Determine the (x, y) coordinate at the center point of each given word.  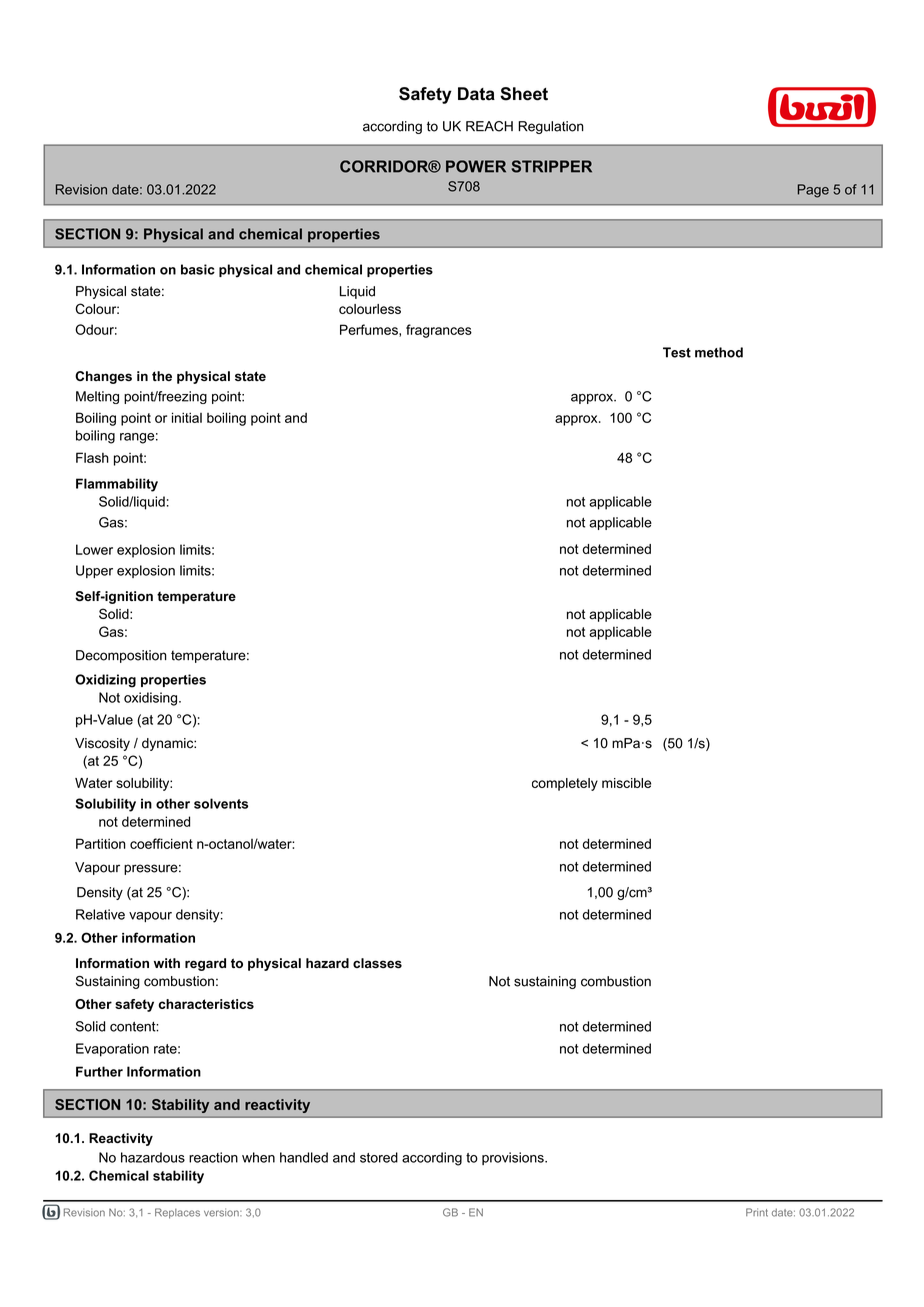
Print (757, 1212)
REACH (489, 126)
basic (198, 269)
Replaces (177, 1213)
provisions (514, 1158)
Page (813, 191)
